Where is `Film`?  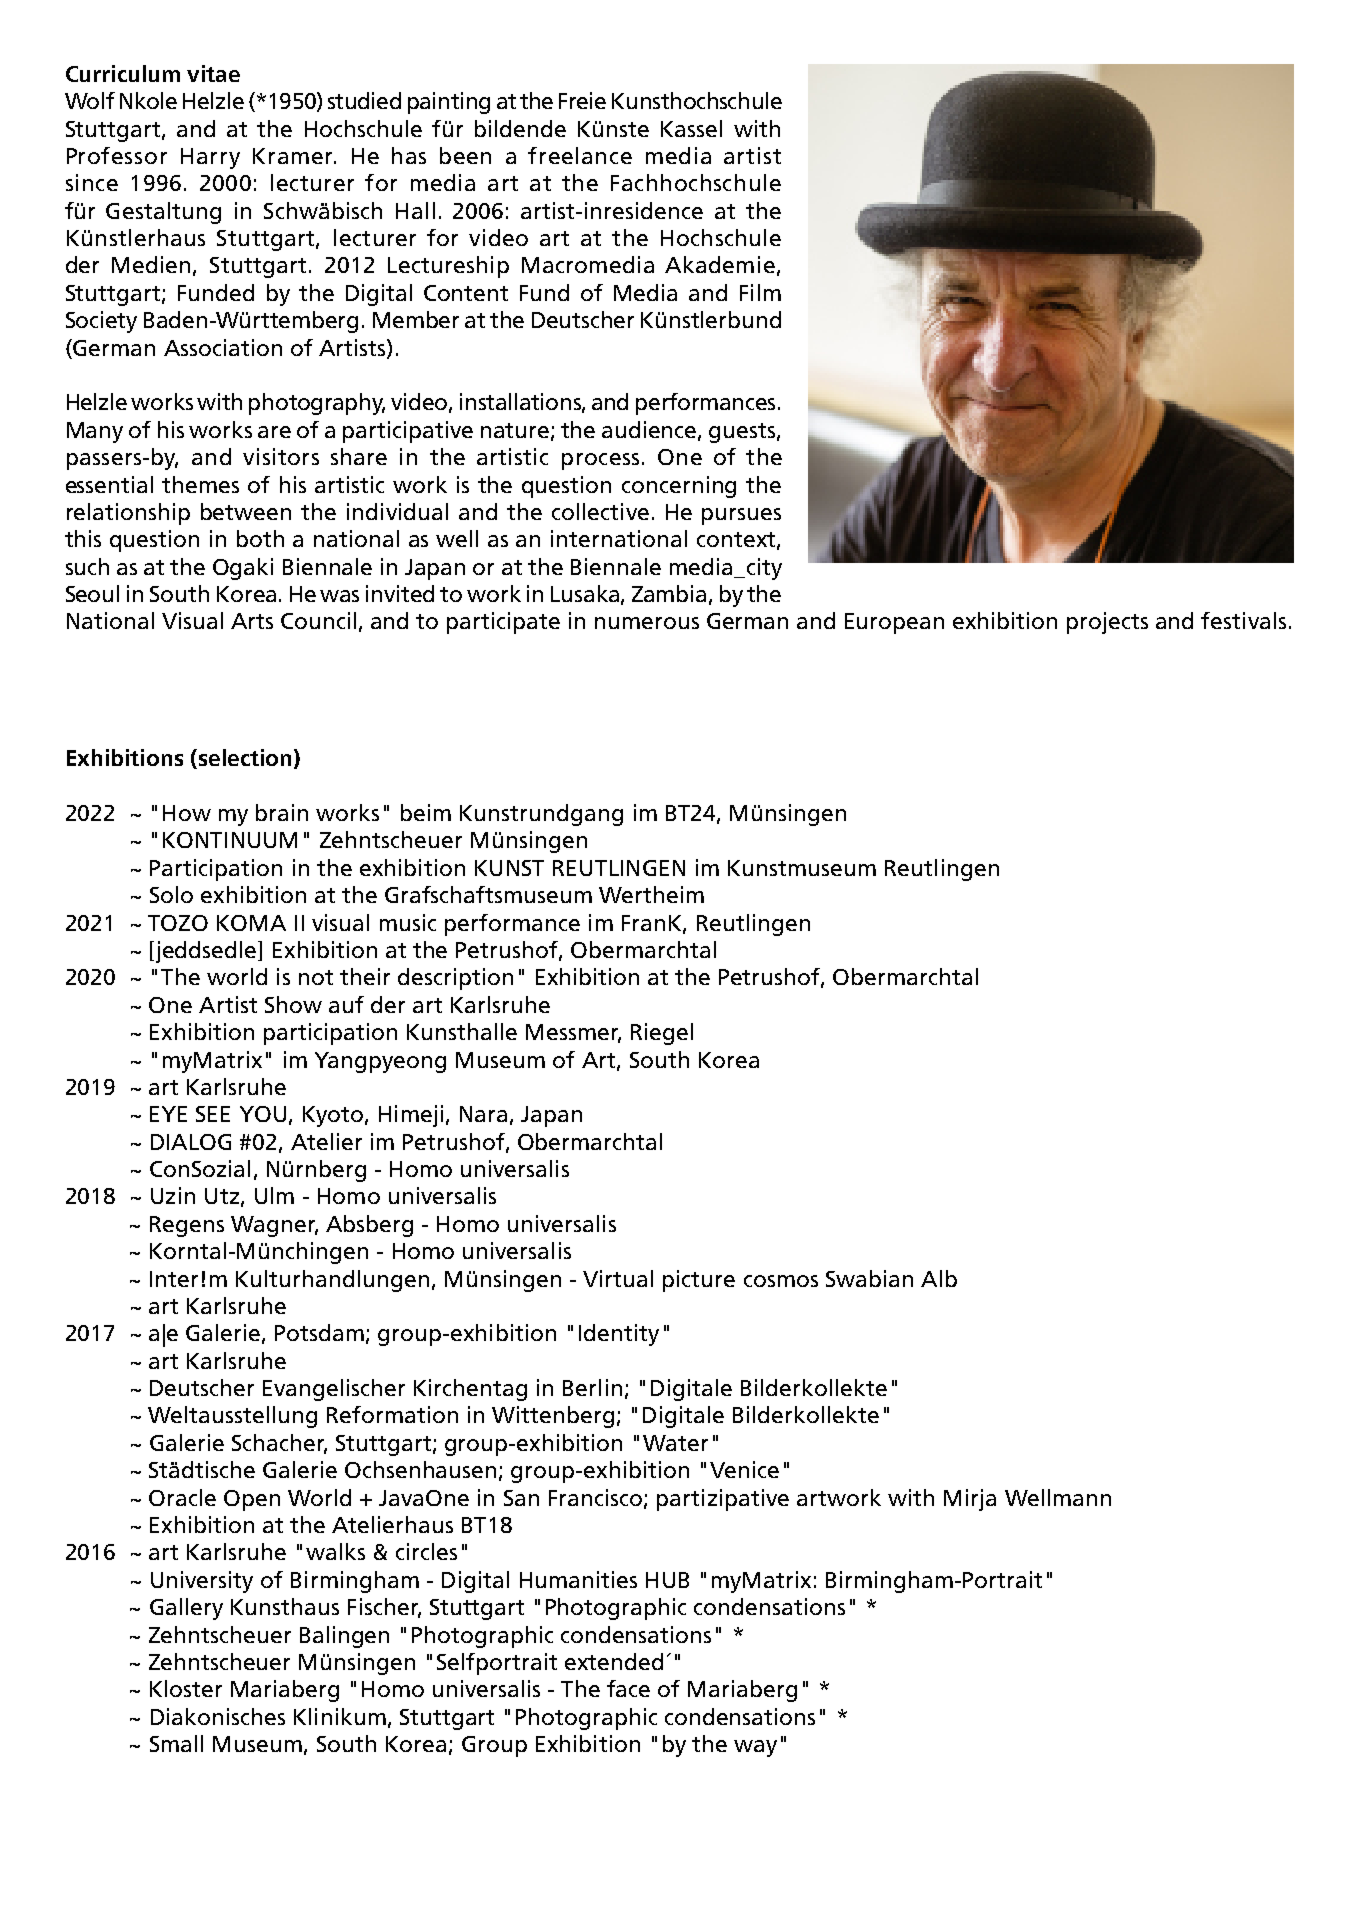
Film is located at coordinates (760, 292).
